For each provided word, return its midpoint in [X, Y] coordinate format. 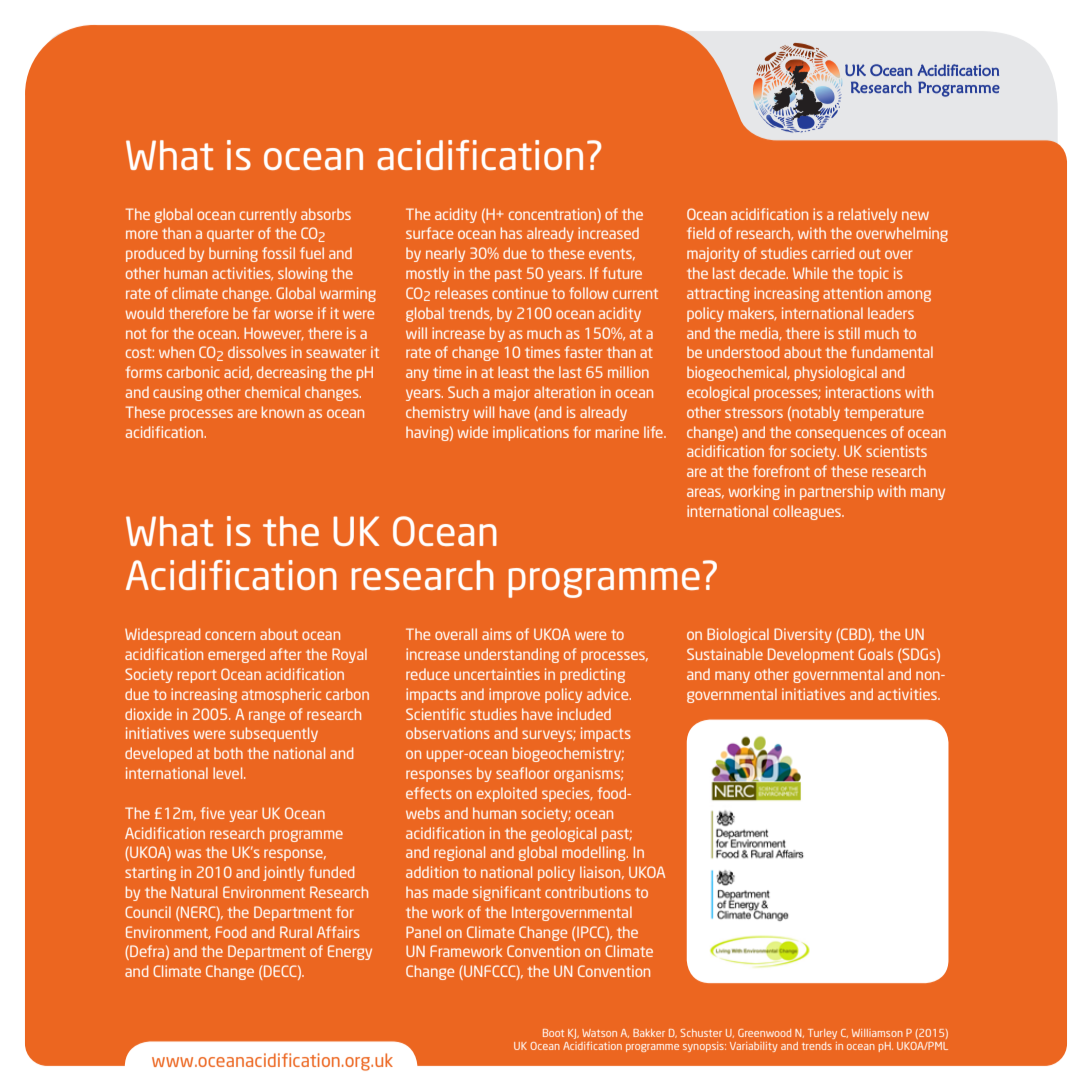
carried [833, 253]
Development [811, 655]
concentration [553, 214]
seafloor [522, 773]
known [283, 412]
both [228, 753]
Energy [350, 952]
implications [531, 433]
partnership [836, 492]
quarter [230, 235]
